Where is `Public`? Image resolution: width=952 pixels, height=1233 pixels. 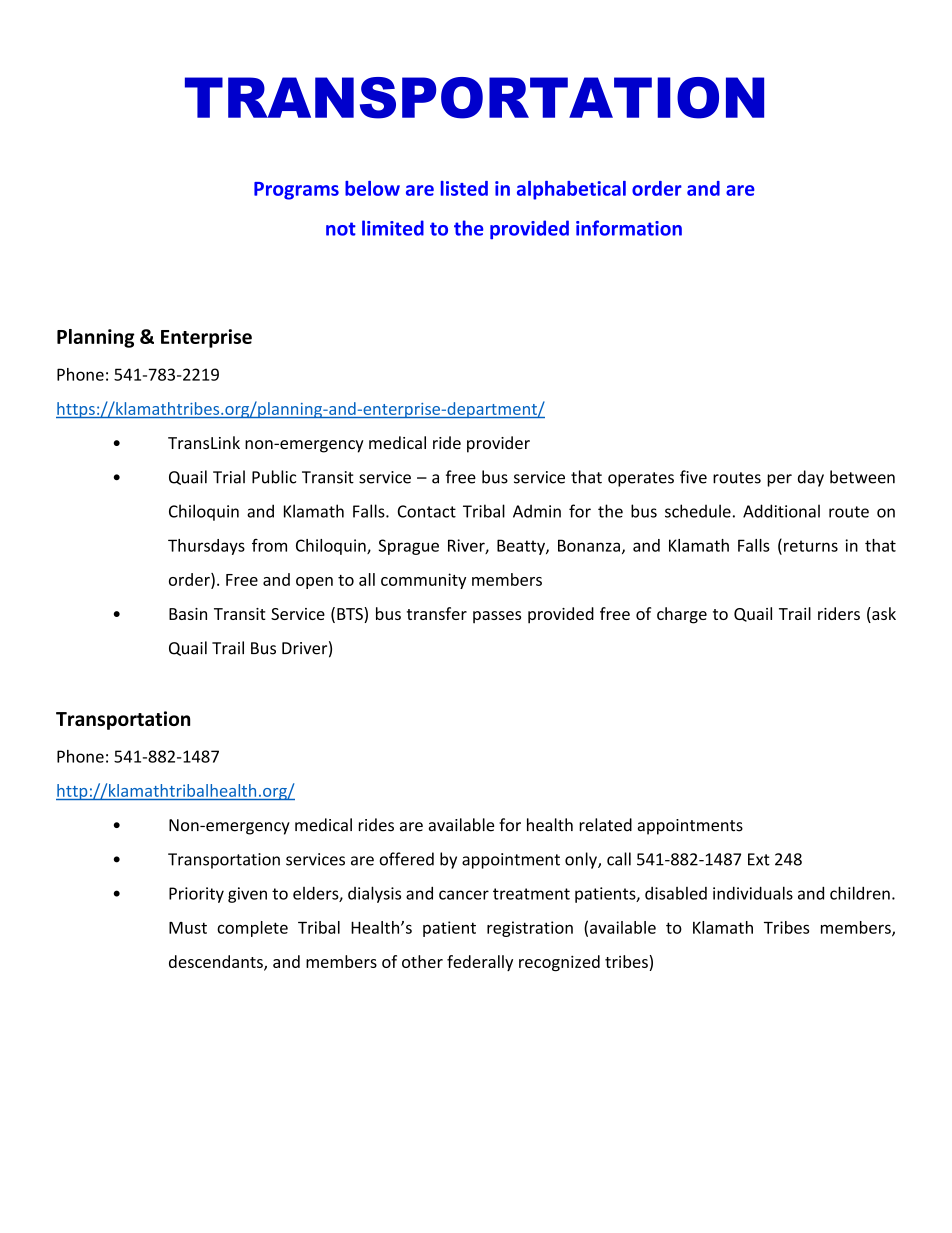 Public is located at coordinates (274, 477).
